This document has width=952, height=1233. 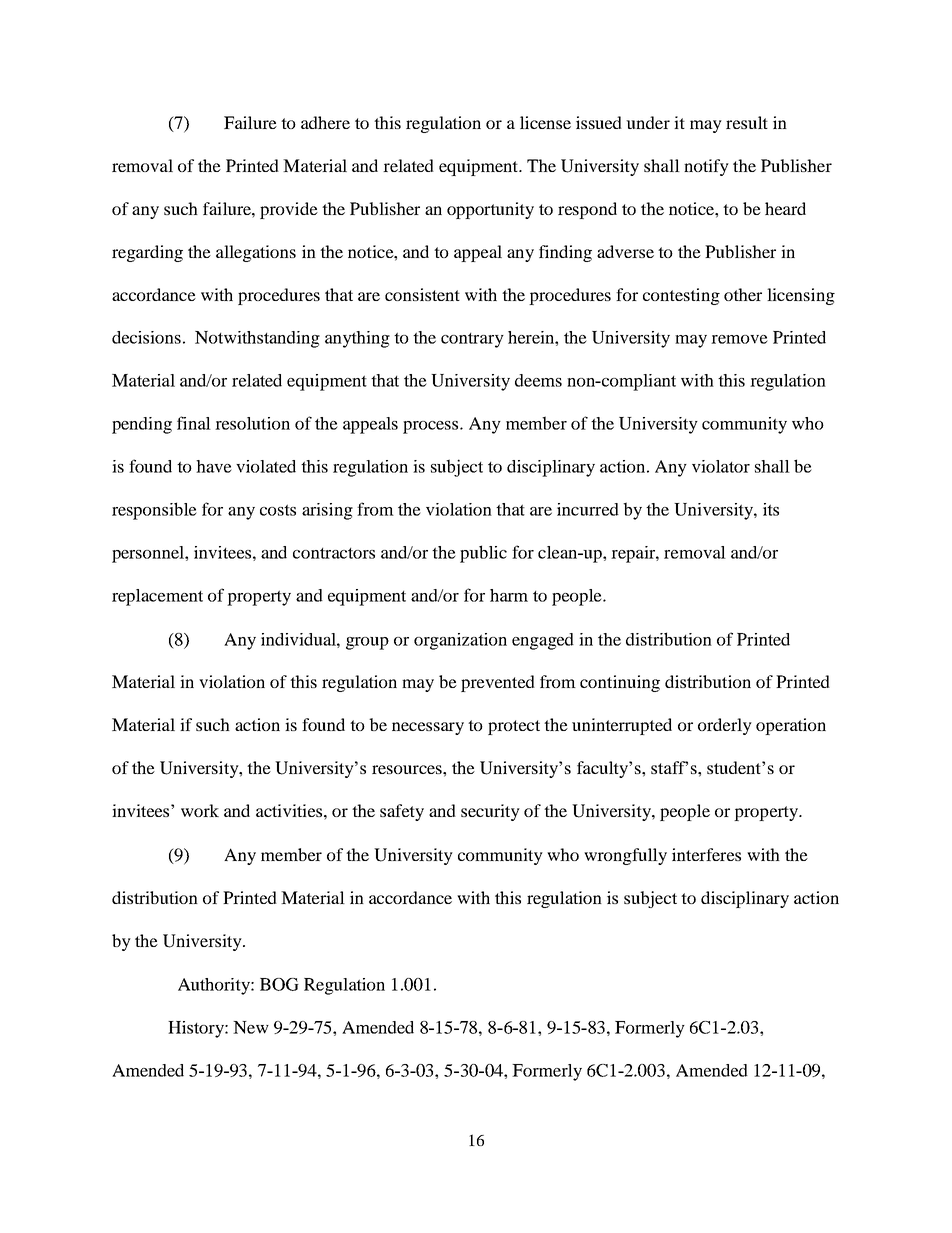 I want to click on public, so click(x=483, y=554).
